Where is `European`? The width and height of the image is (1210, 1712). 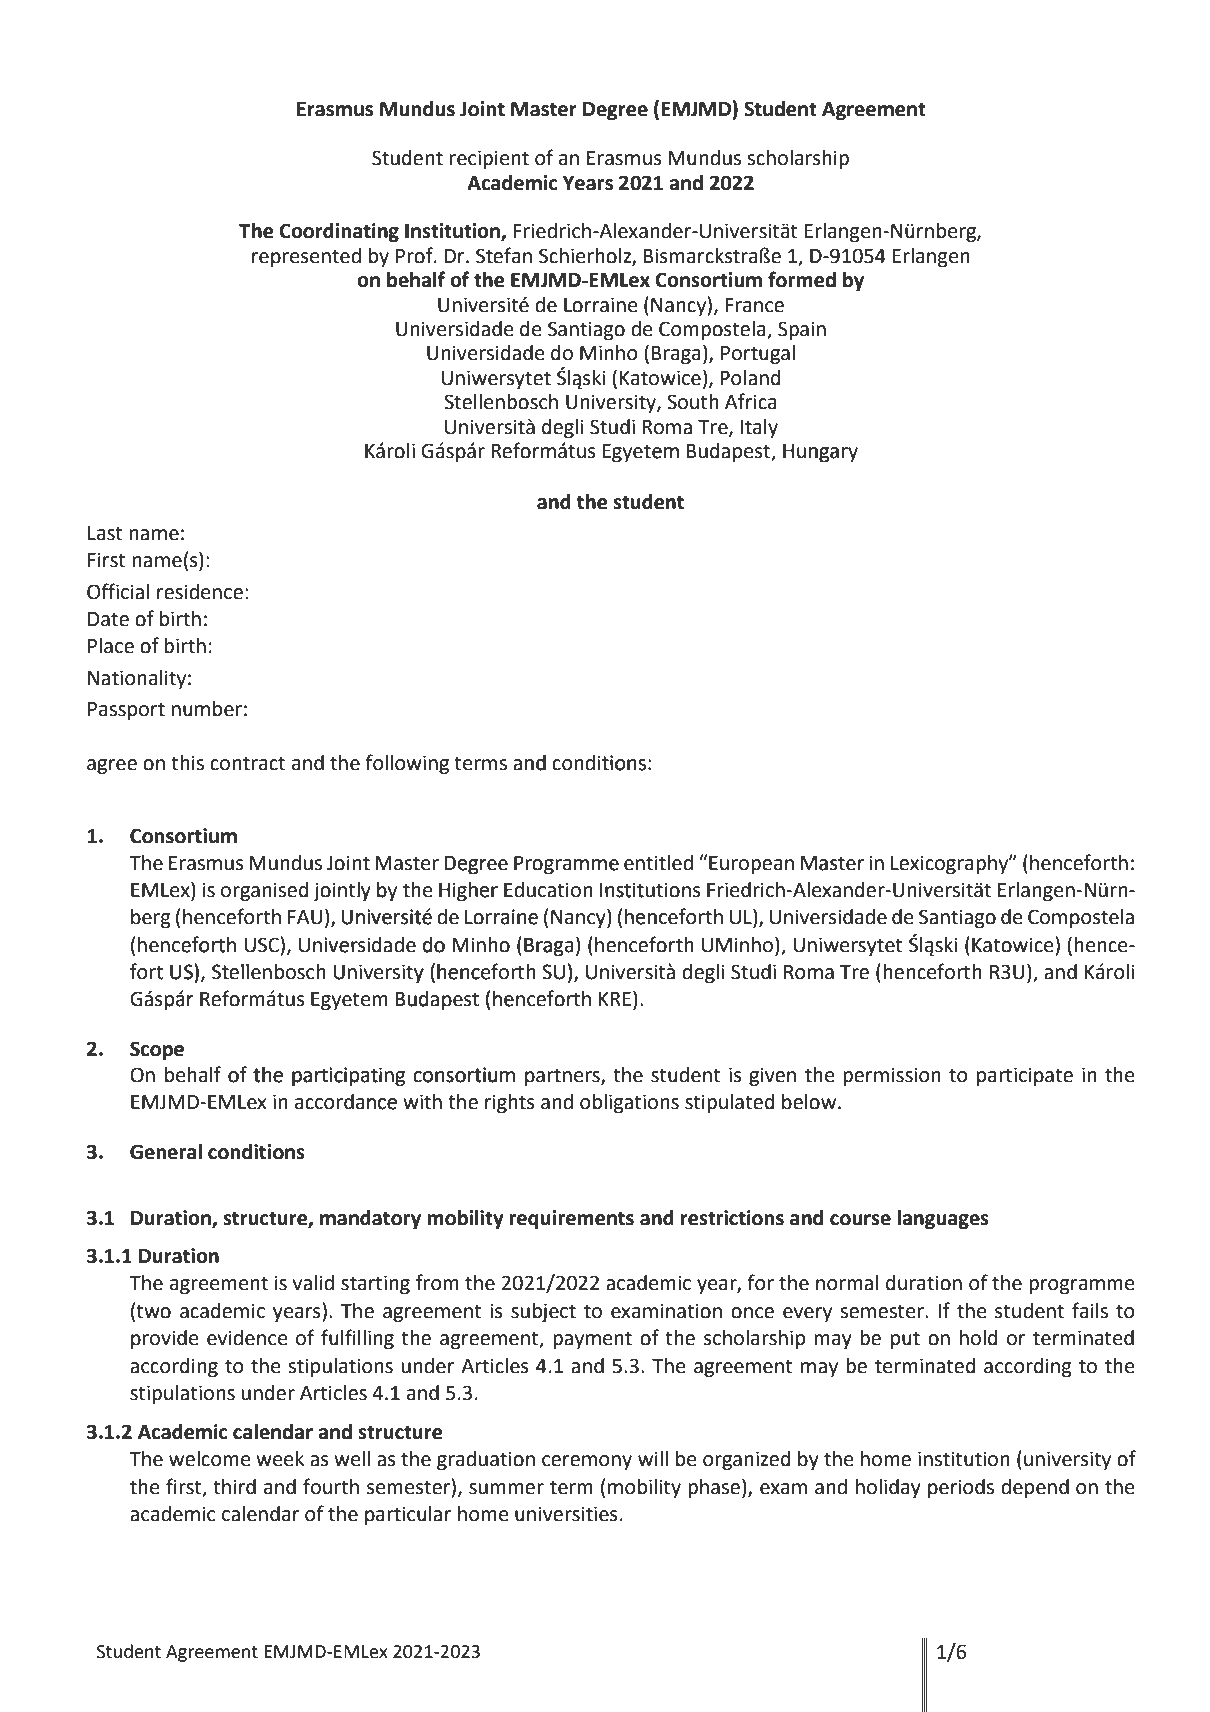 European is located at coordinates (750, 864).
